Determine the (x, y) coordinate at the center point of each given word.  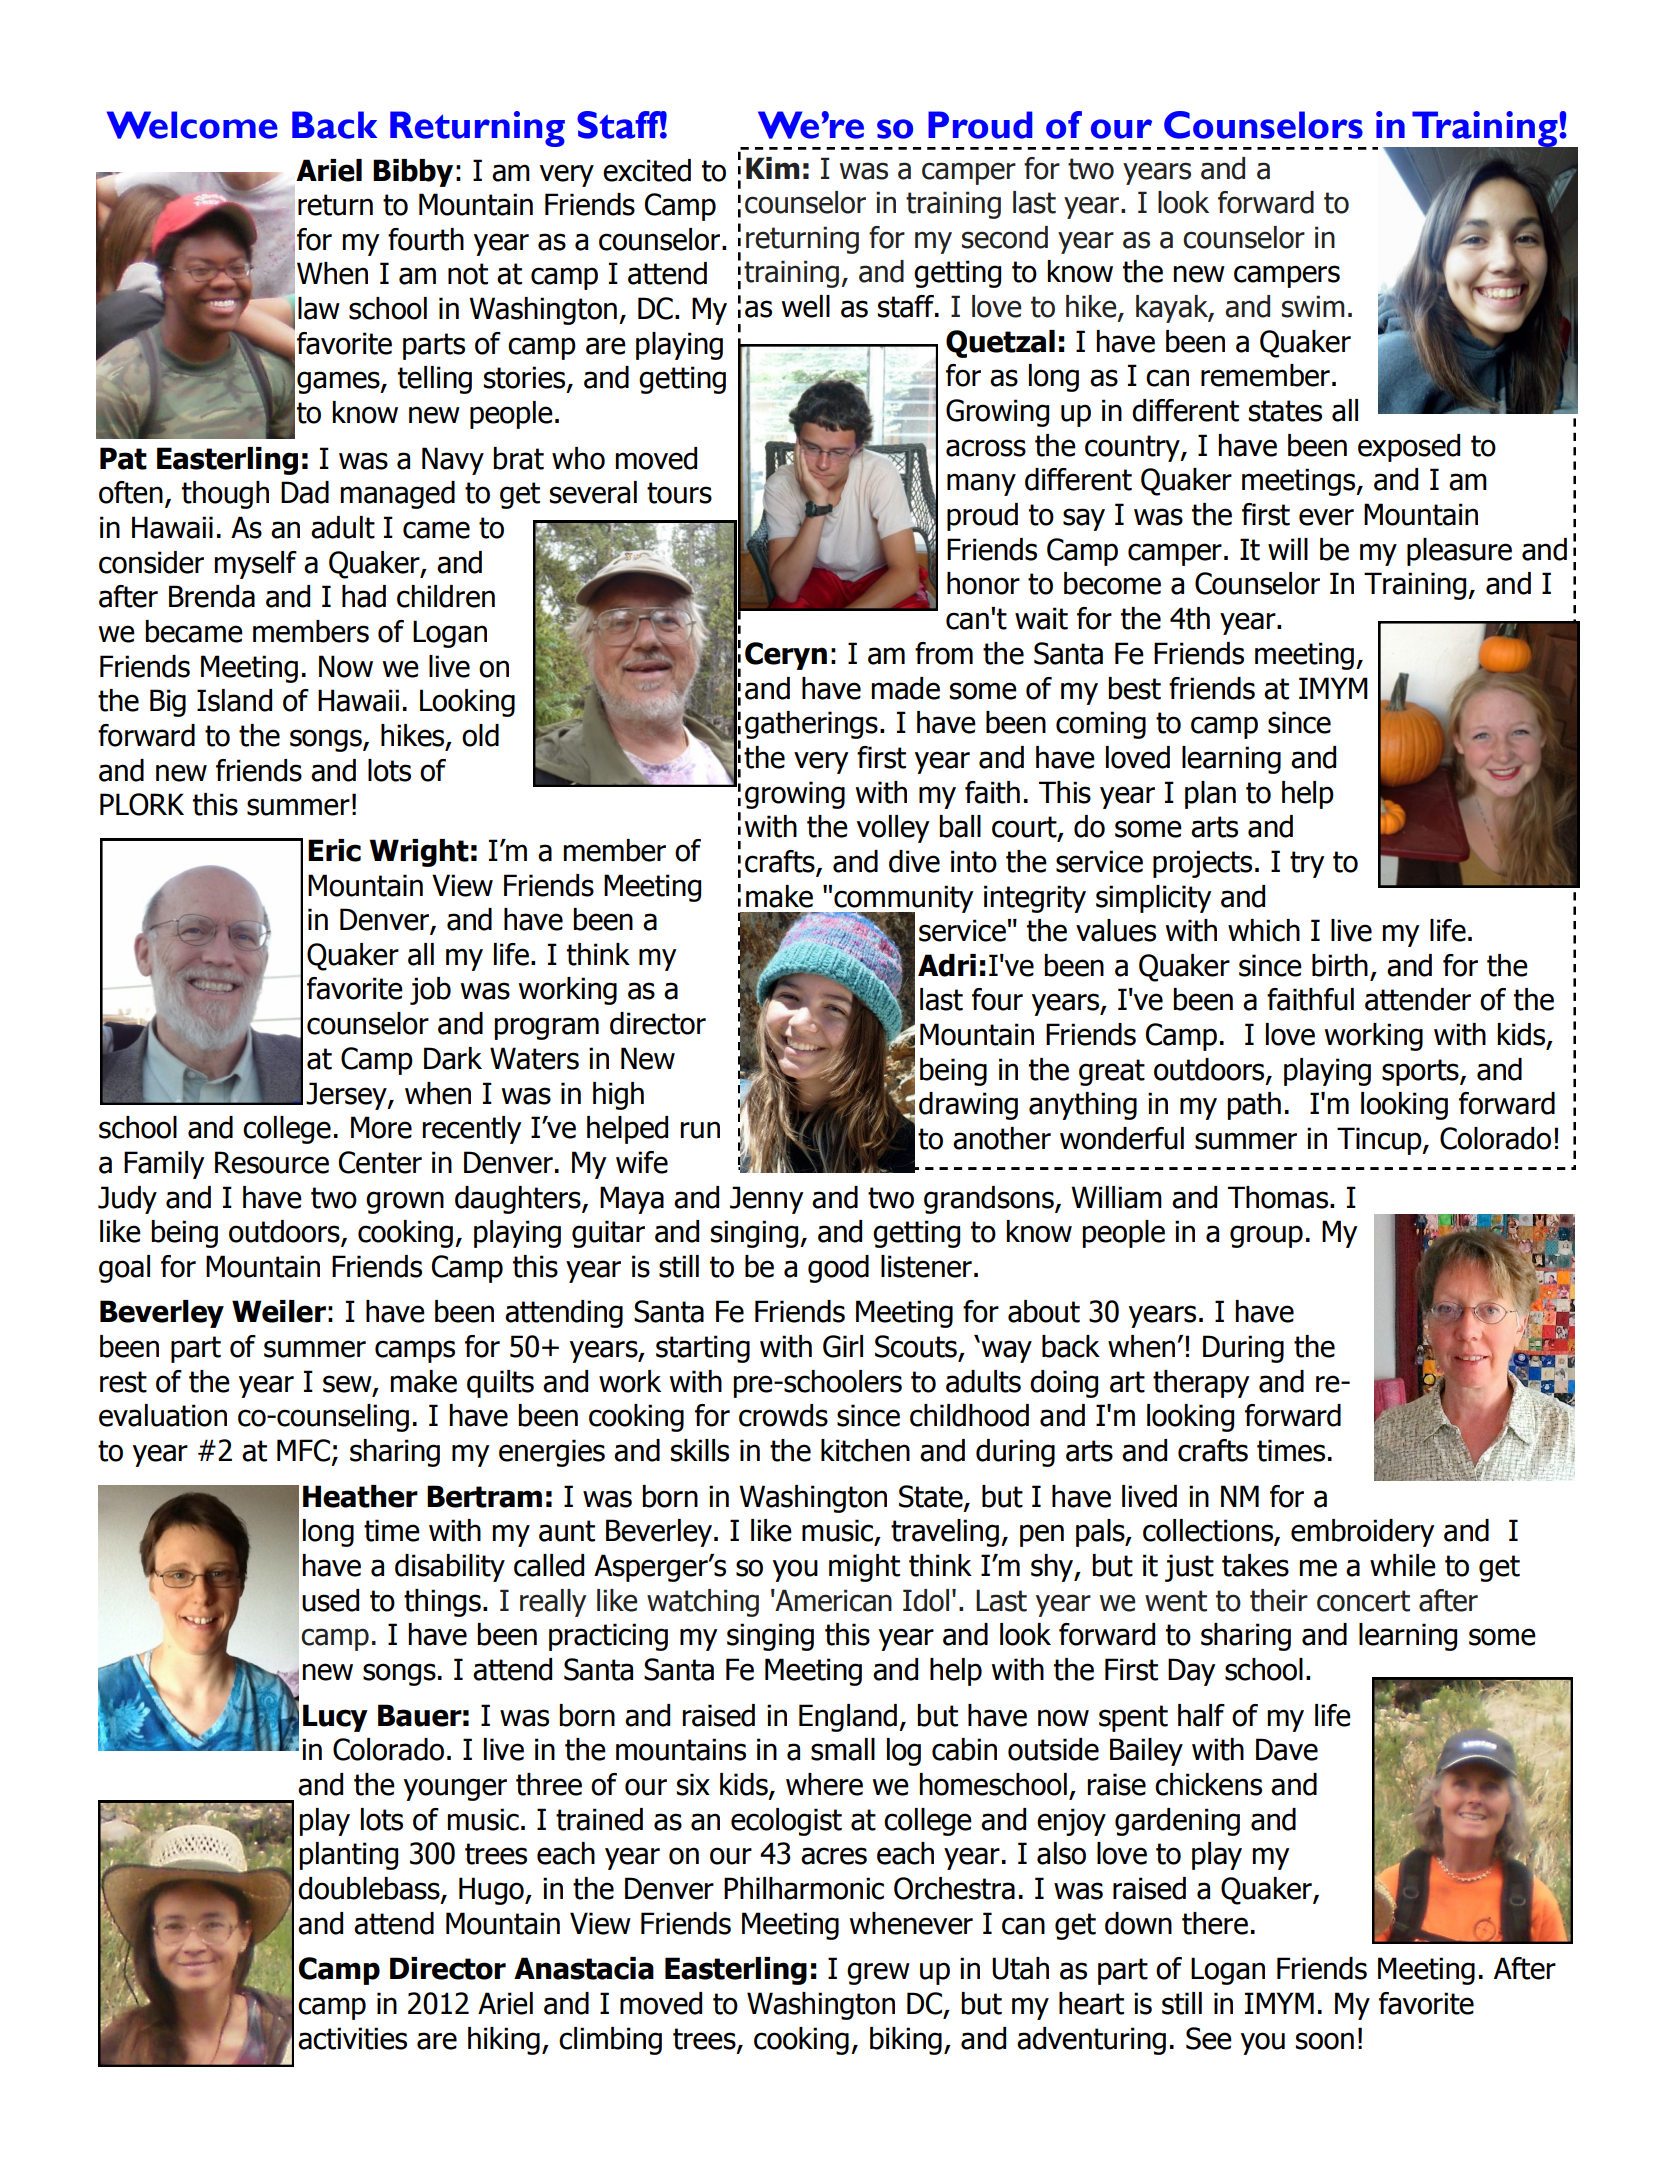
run (700, 1130)
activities (352, 2038)
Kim (773, 168)
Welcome (192, 125)
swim (1313, 306)
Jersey (347, 1096)
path (1254, 1106)
